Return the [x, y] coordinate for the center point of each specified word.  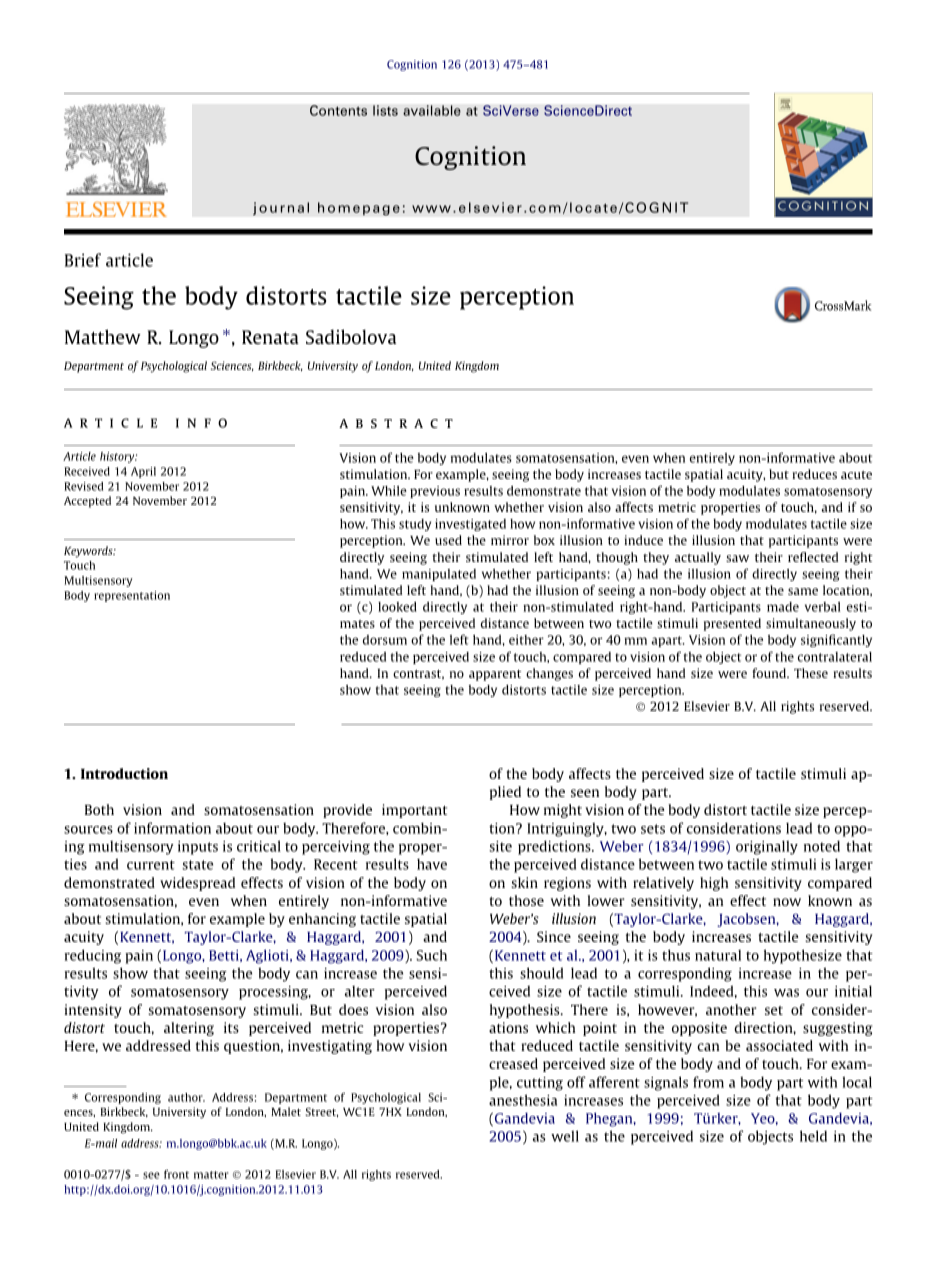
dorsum [385, 640]
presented [732, 624]
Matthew [103, 336]
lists [385, 110]
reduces [814, 474]
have [432, 864]
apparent [495, 675]
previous [435, 492]
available [432, 110]
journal [281, 208]
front [176, 1174]
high [714, 884]
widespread [197, 884]
